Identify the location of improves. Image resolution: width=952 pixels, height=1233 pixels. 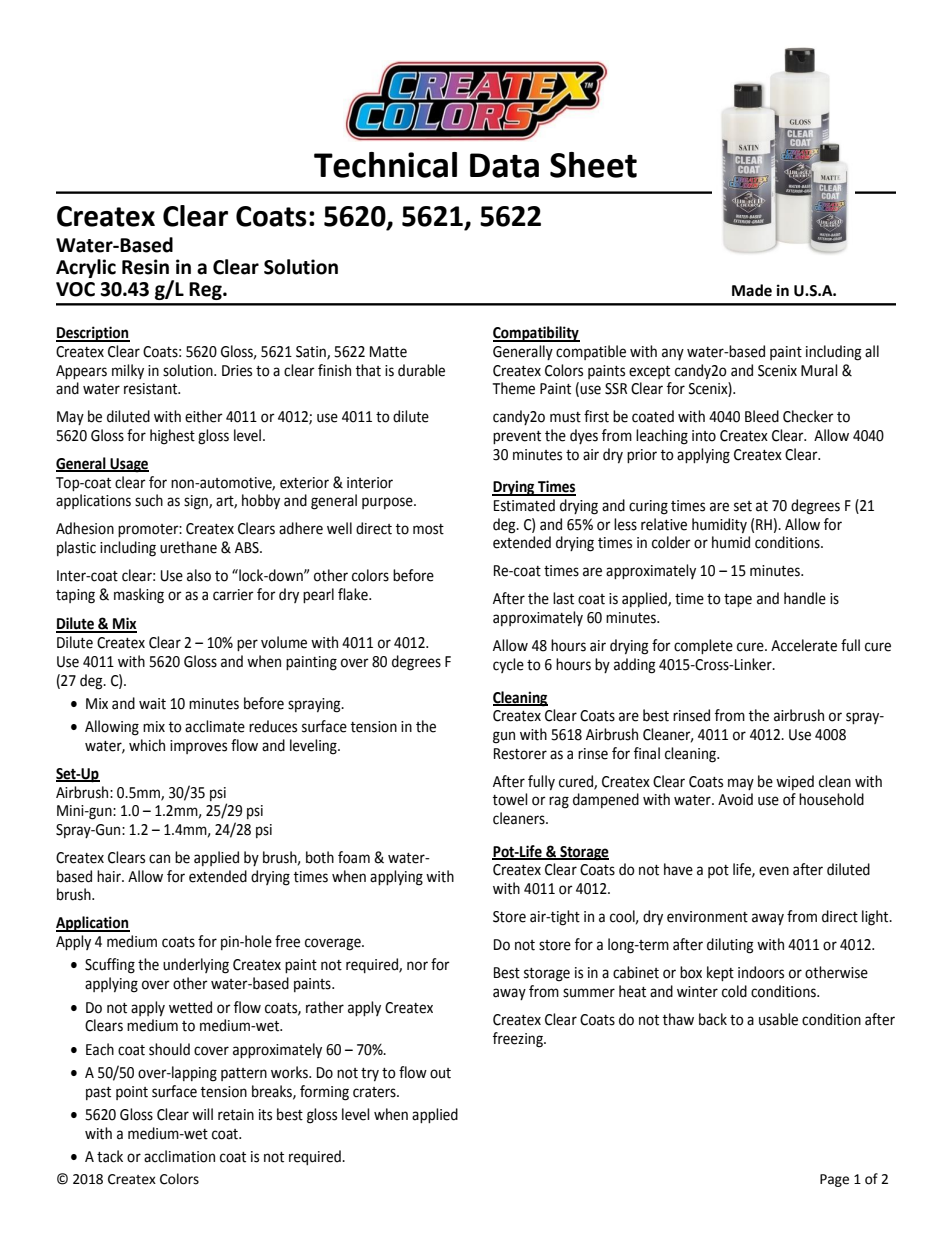
(198, 747).
